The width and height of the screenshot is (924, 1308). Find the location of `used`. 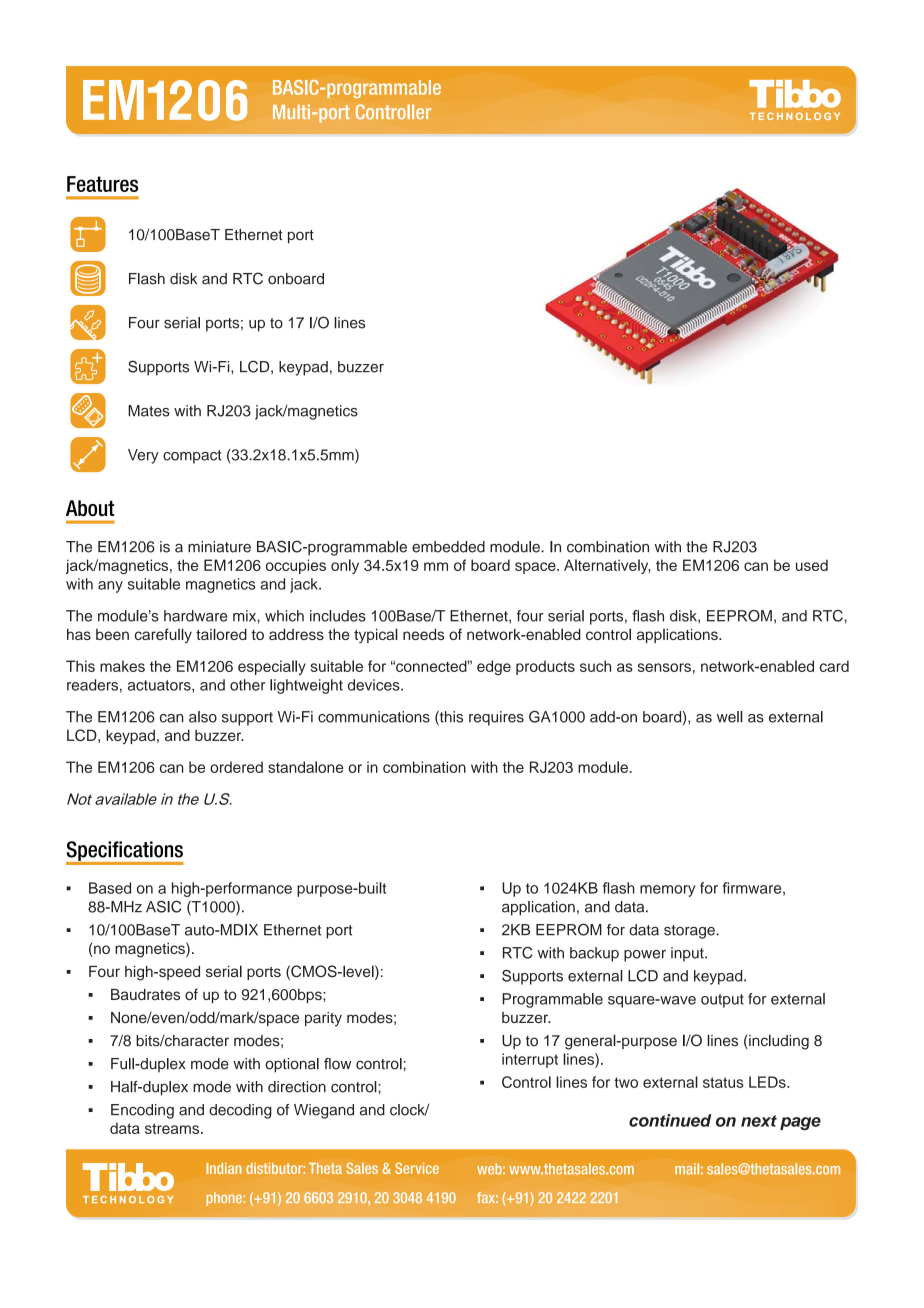

used is located at coordinates (812, 565).
